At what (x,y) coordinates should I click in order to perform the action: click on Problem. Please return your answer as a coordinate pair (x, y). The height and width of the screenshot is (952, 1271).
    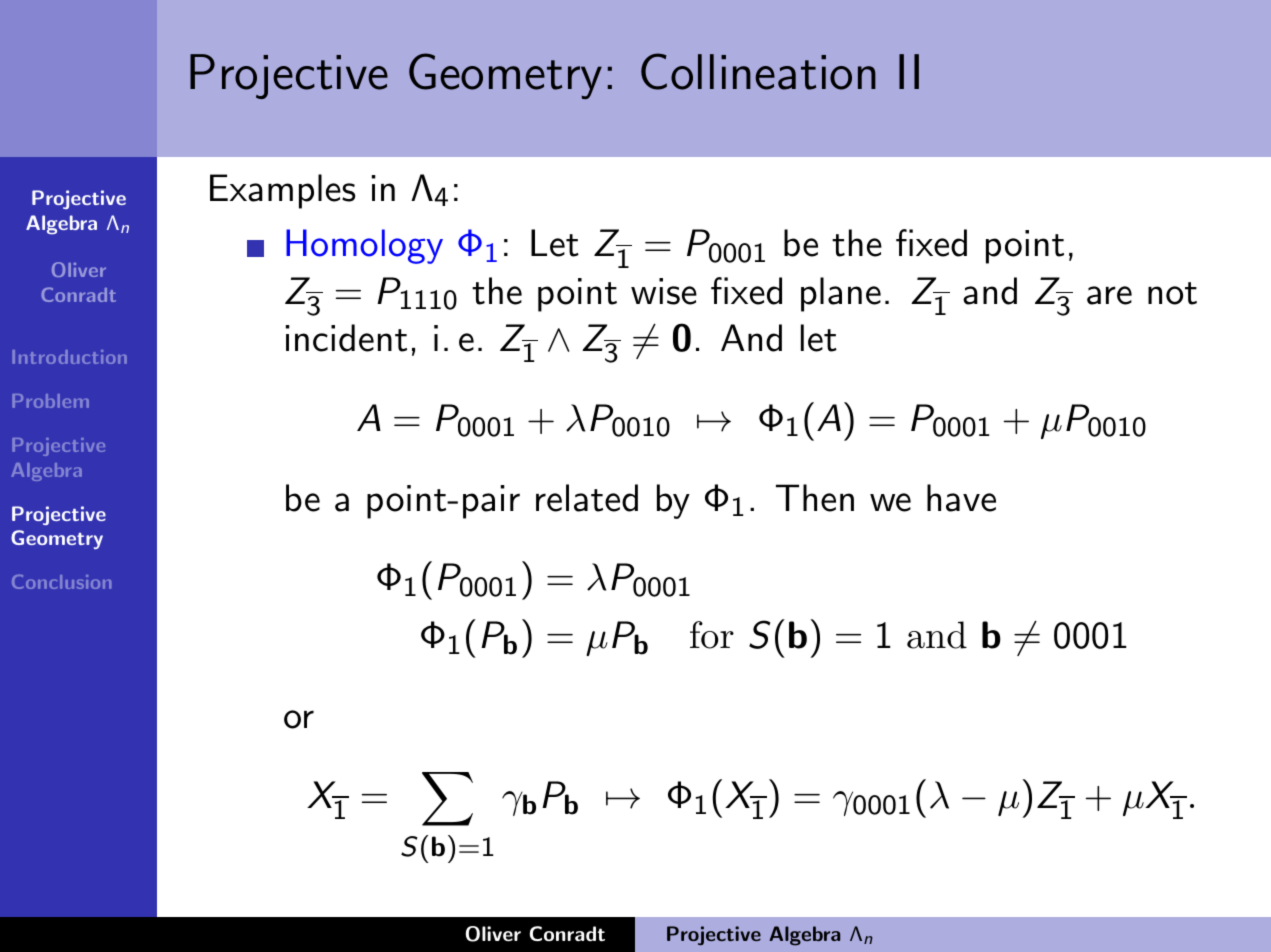
    Looking at the image, I should click on (50, 401).
